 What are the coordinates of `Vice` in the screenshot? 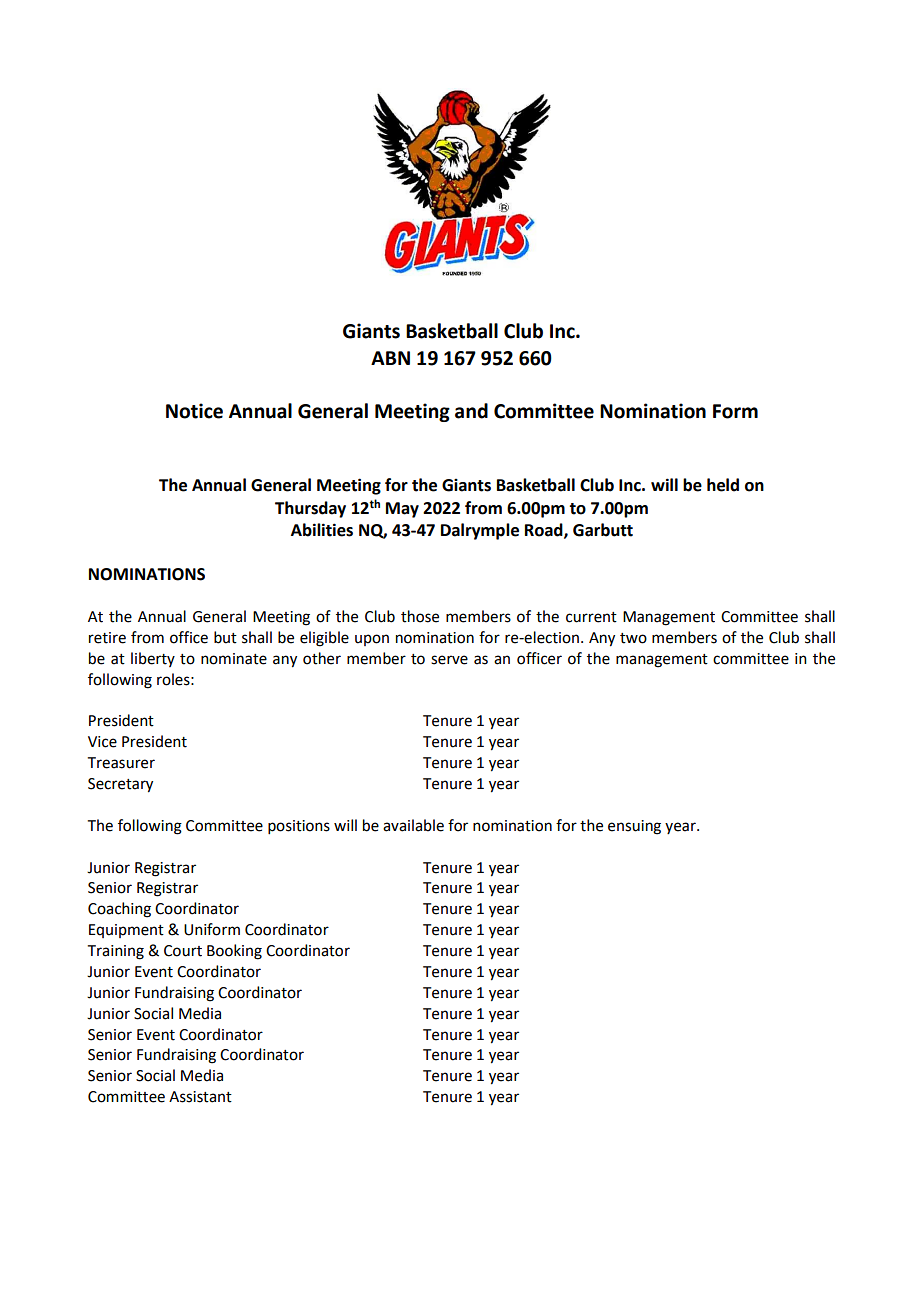 It's located at (102, 742).
